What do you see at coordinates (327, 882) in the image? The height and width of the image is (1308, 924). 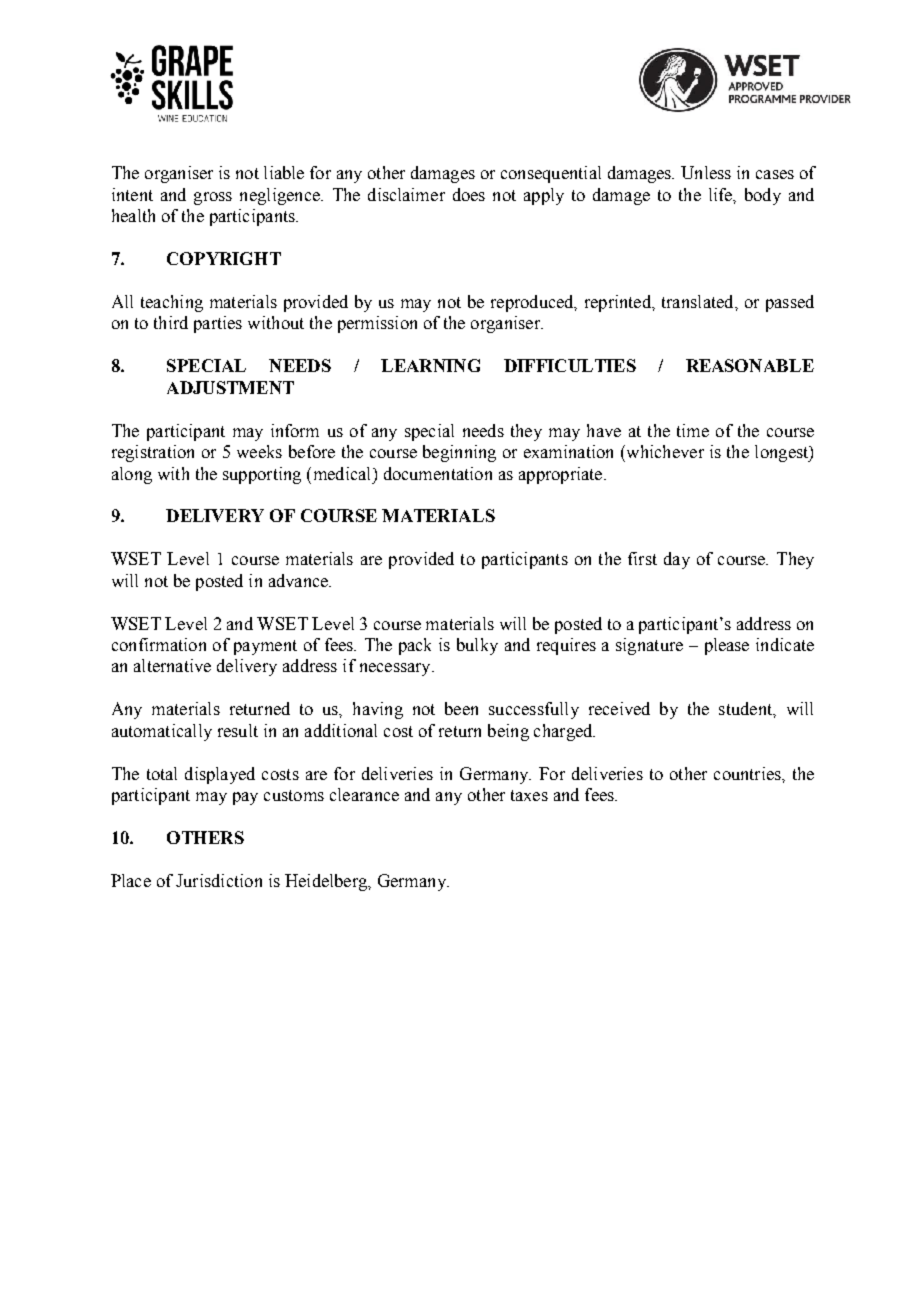 I see `Heidelberg` at bounding box center [327, 882].
